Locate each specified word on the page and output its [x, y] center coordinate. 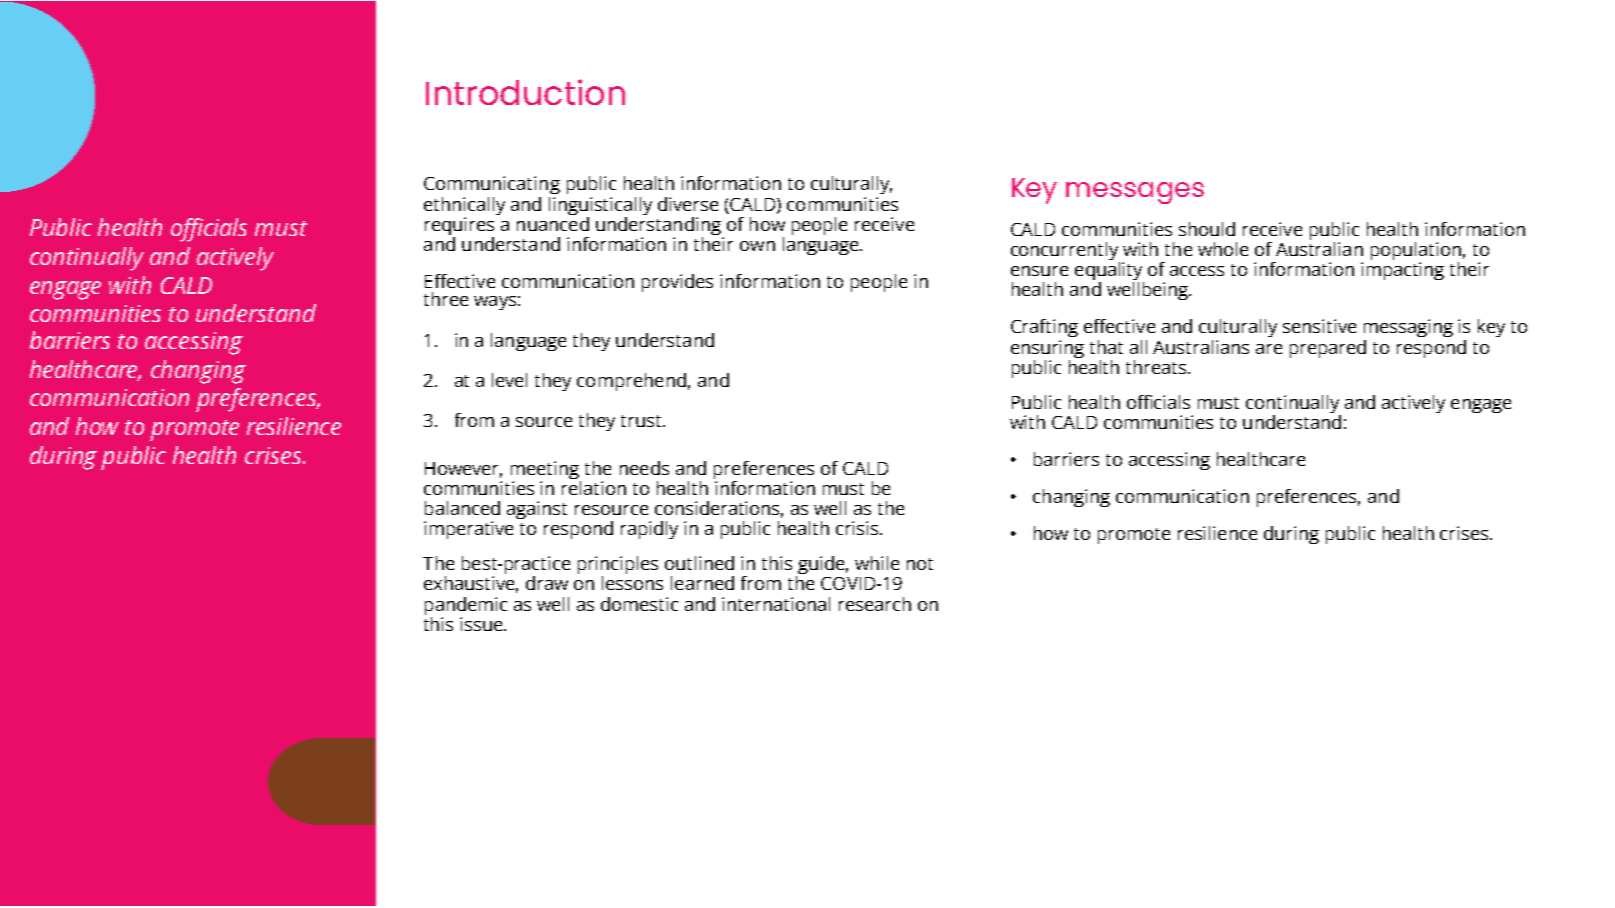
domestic [639, 604]
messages [1135, 193]
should [1207, 229]
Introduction [525, 92]
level [509, 380]
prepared [1328, 349]
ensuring [1047, 349]
